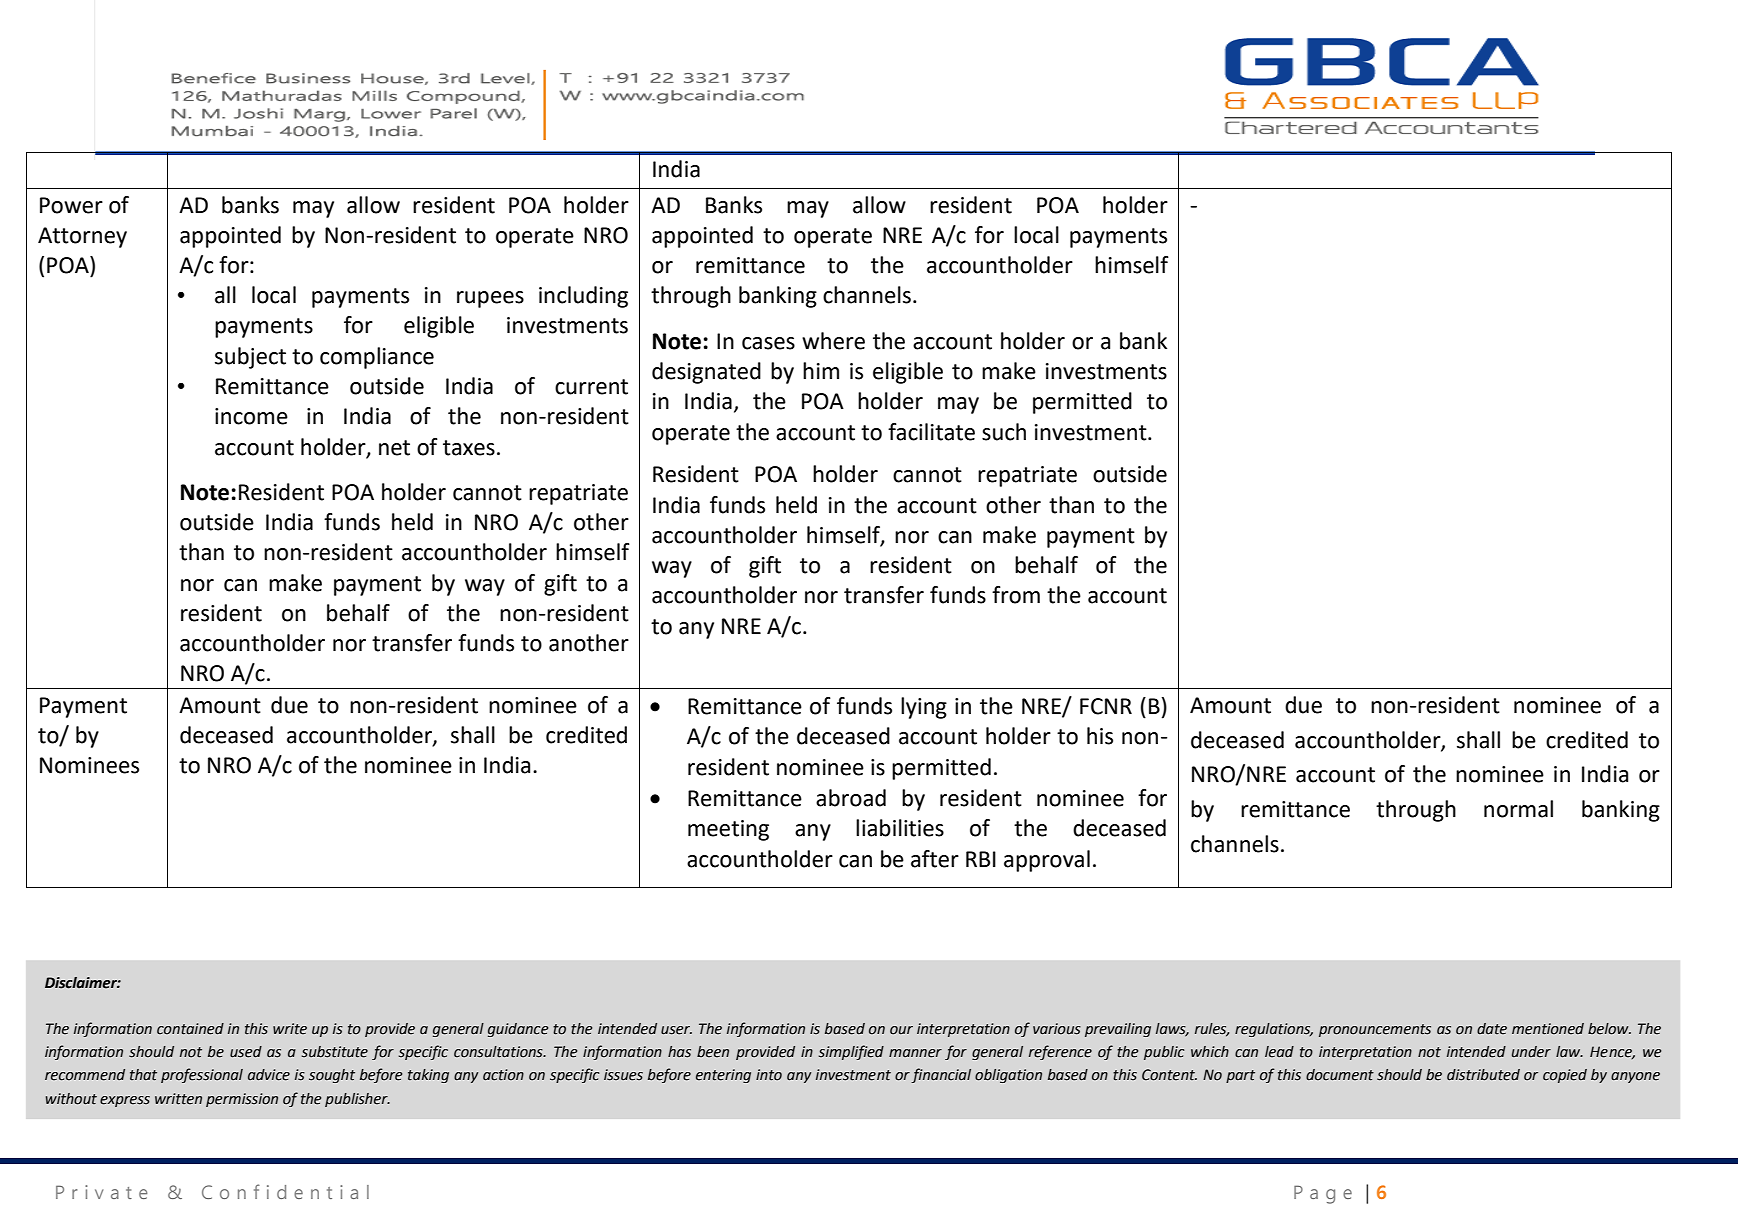 Image resolution: width=1738 pixels, height=1229 pixels. Describe the element at coordinates (269, 1075) in the document. I see `advice` at that location.
